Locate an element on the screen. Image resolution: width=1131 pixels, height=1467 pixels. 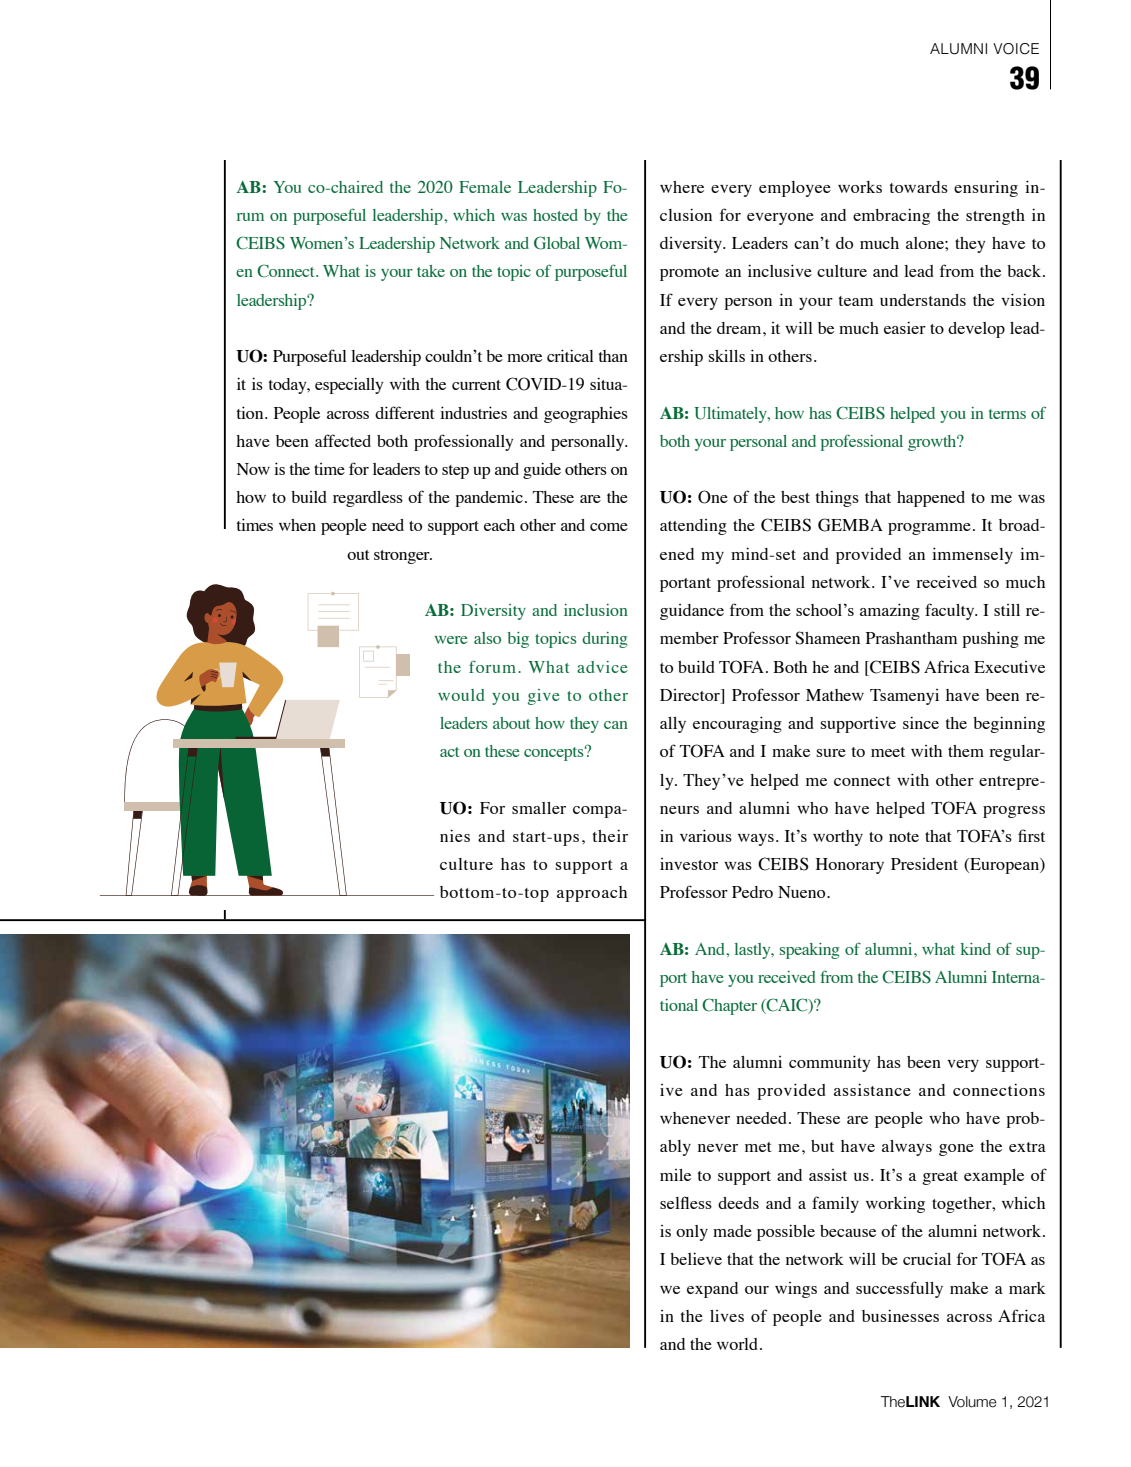
VOICE is located at coordinates (1016, 49).
